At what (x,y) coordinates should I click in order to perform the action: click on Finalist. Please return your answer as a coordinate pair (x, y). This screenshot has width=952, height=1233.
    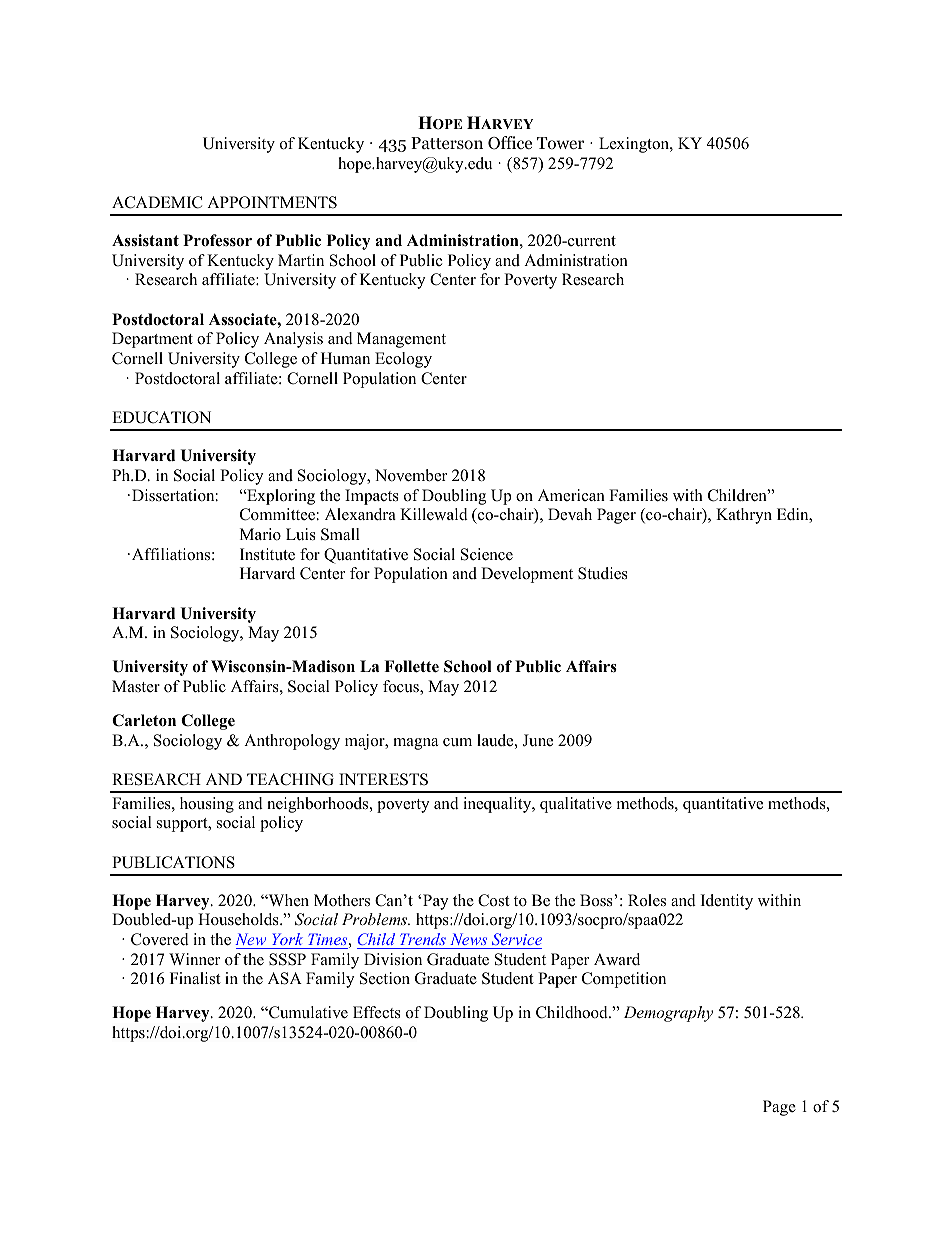
    Looking at the image, I should click on (195, 978).
